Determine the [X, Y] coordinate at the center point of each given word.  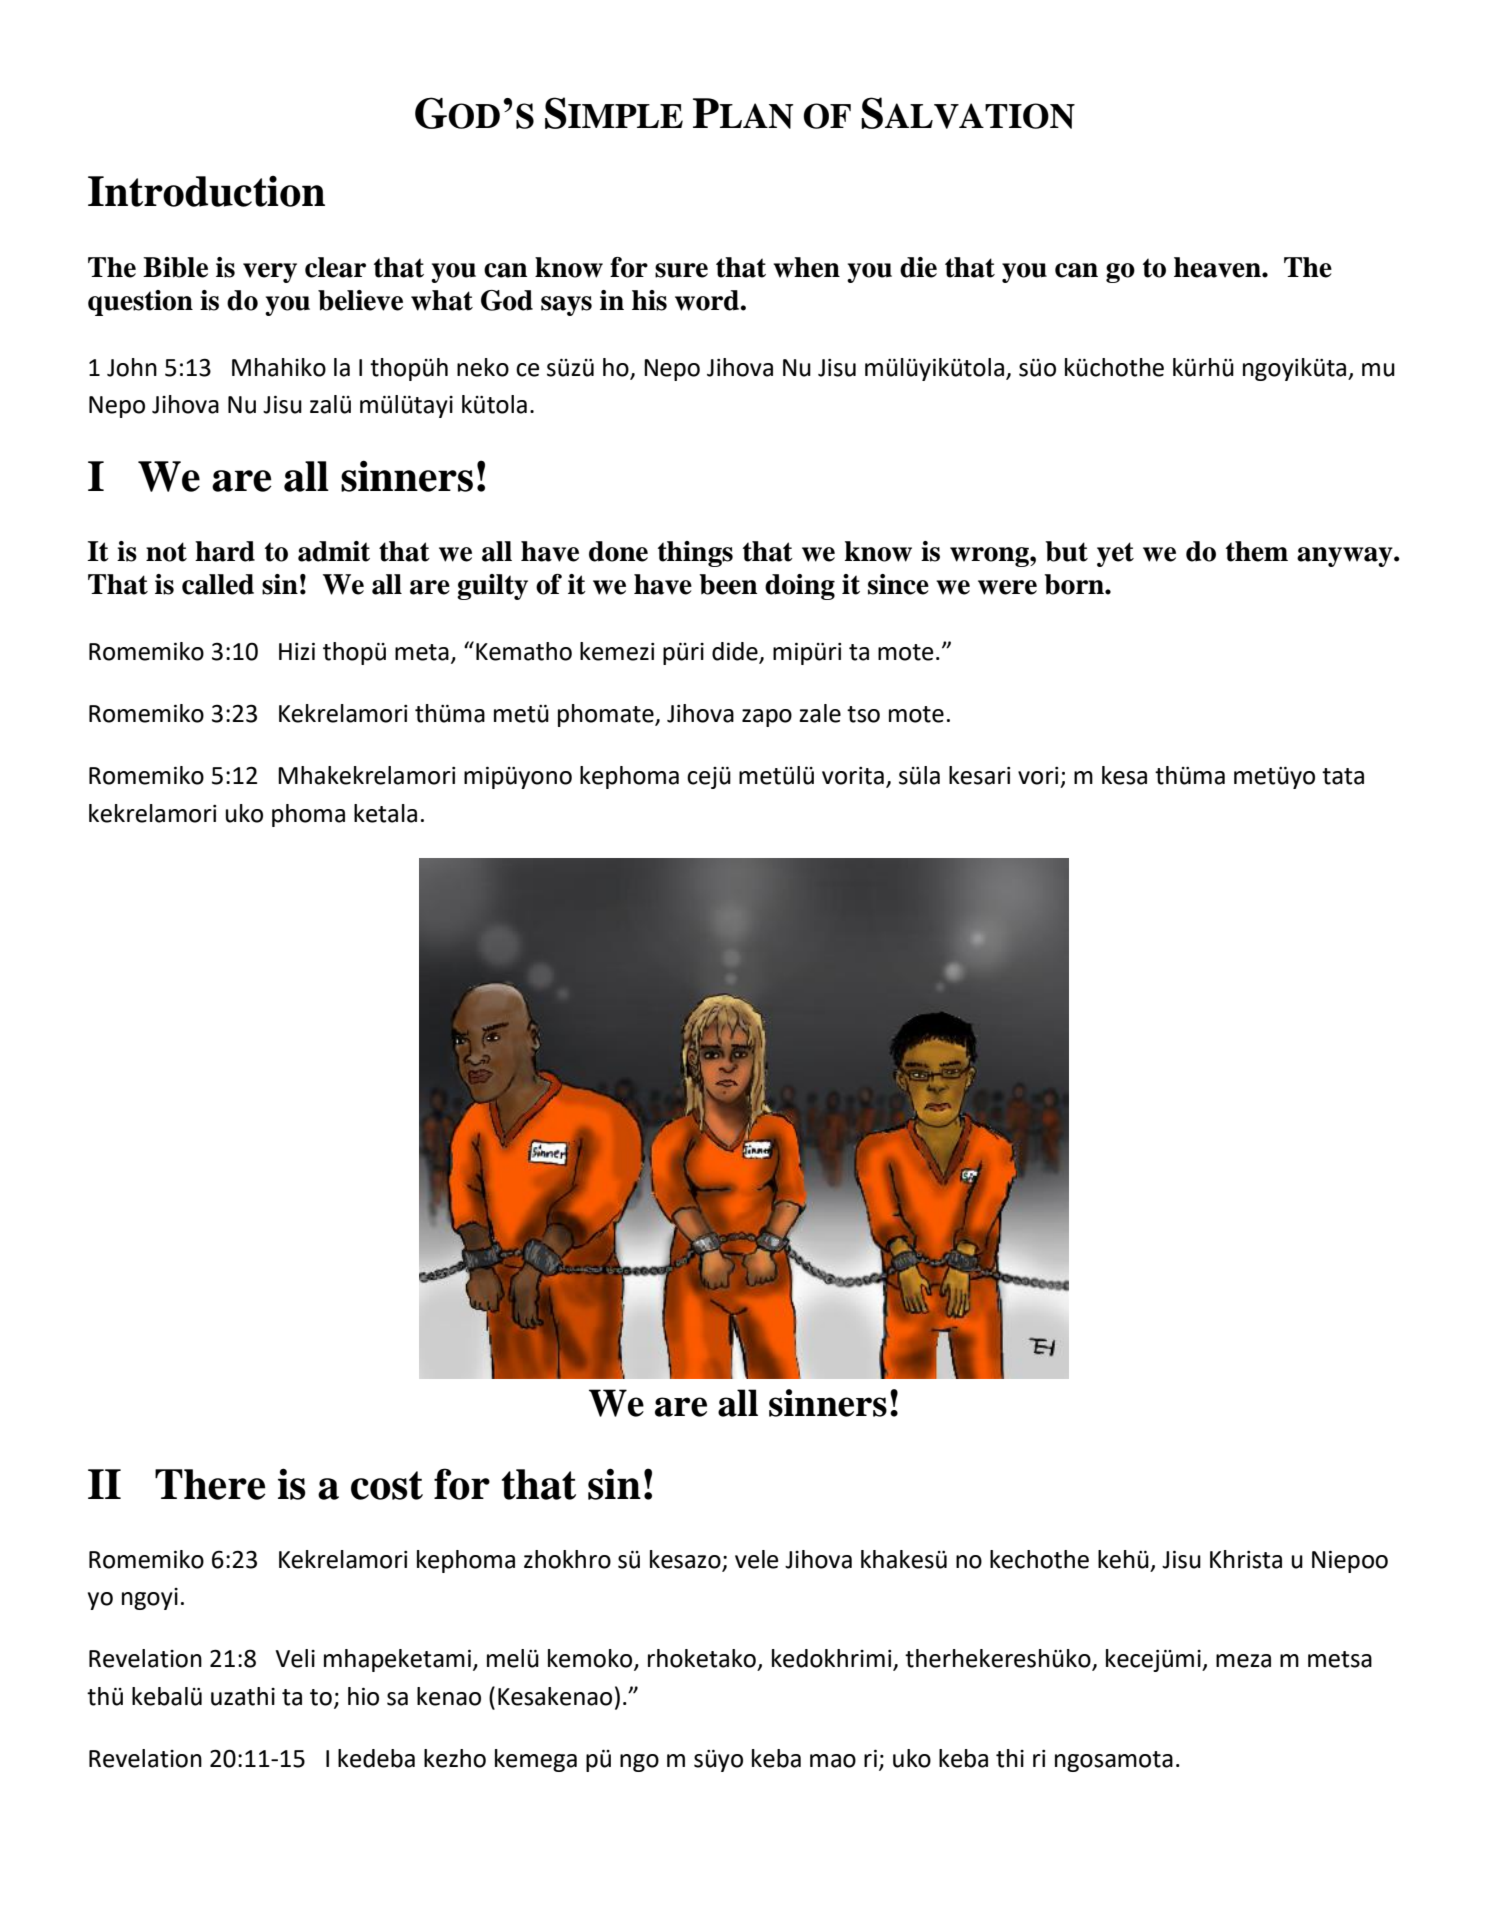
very [270, 273]
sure [681, 270]
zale [820, 713]
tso [863, 714]
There [210, 1484]
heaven [1218, 267]
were [1007, 587]
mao [833, 1761]
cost [387, 1485]
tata [1343, 776]
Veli [295, 1658]
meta [422, 652]
